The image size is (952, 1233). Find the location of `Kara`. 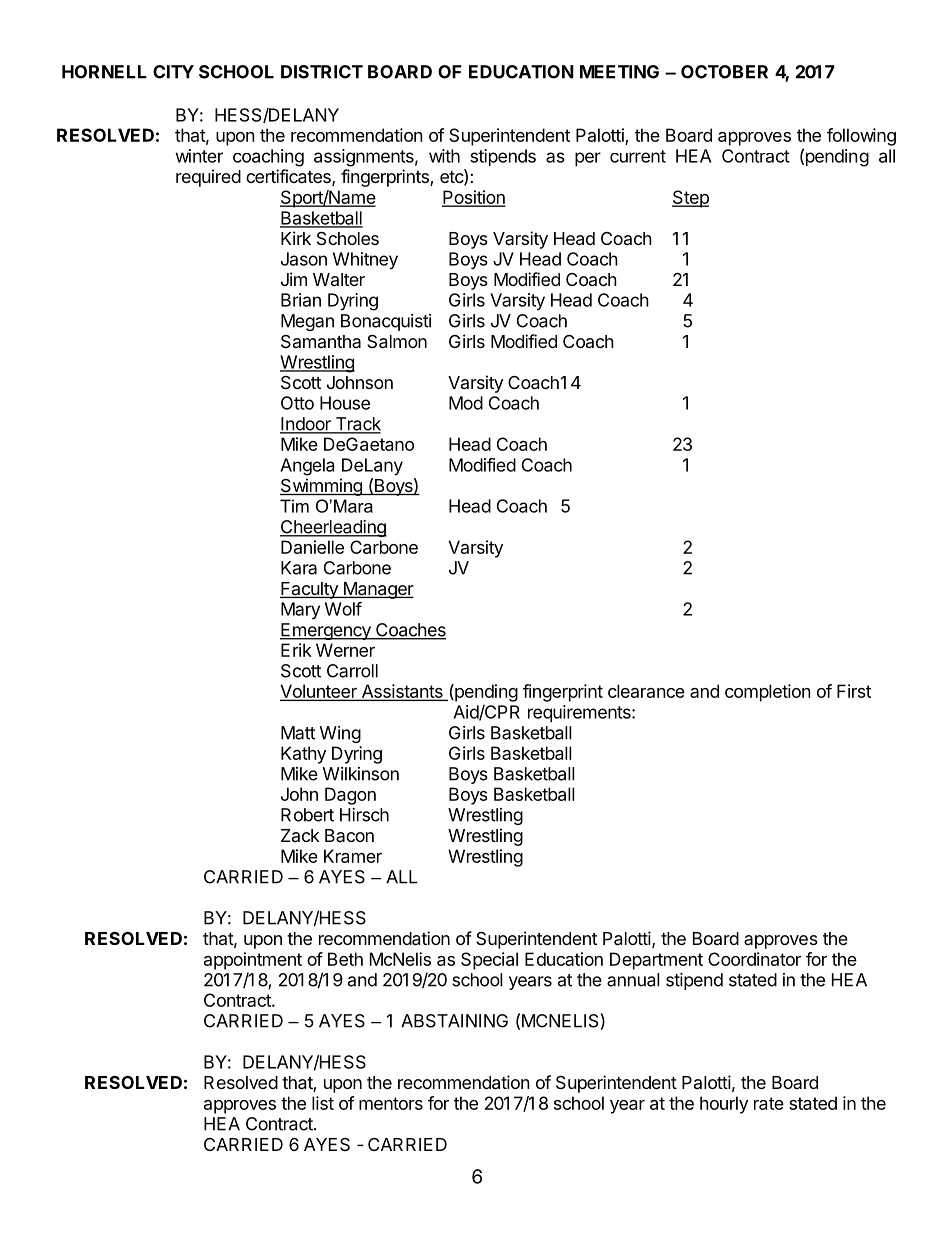

Kara is located at coordinates (299, 568).
